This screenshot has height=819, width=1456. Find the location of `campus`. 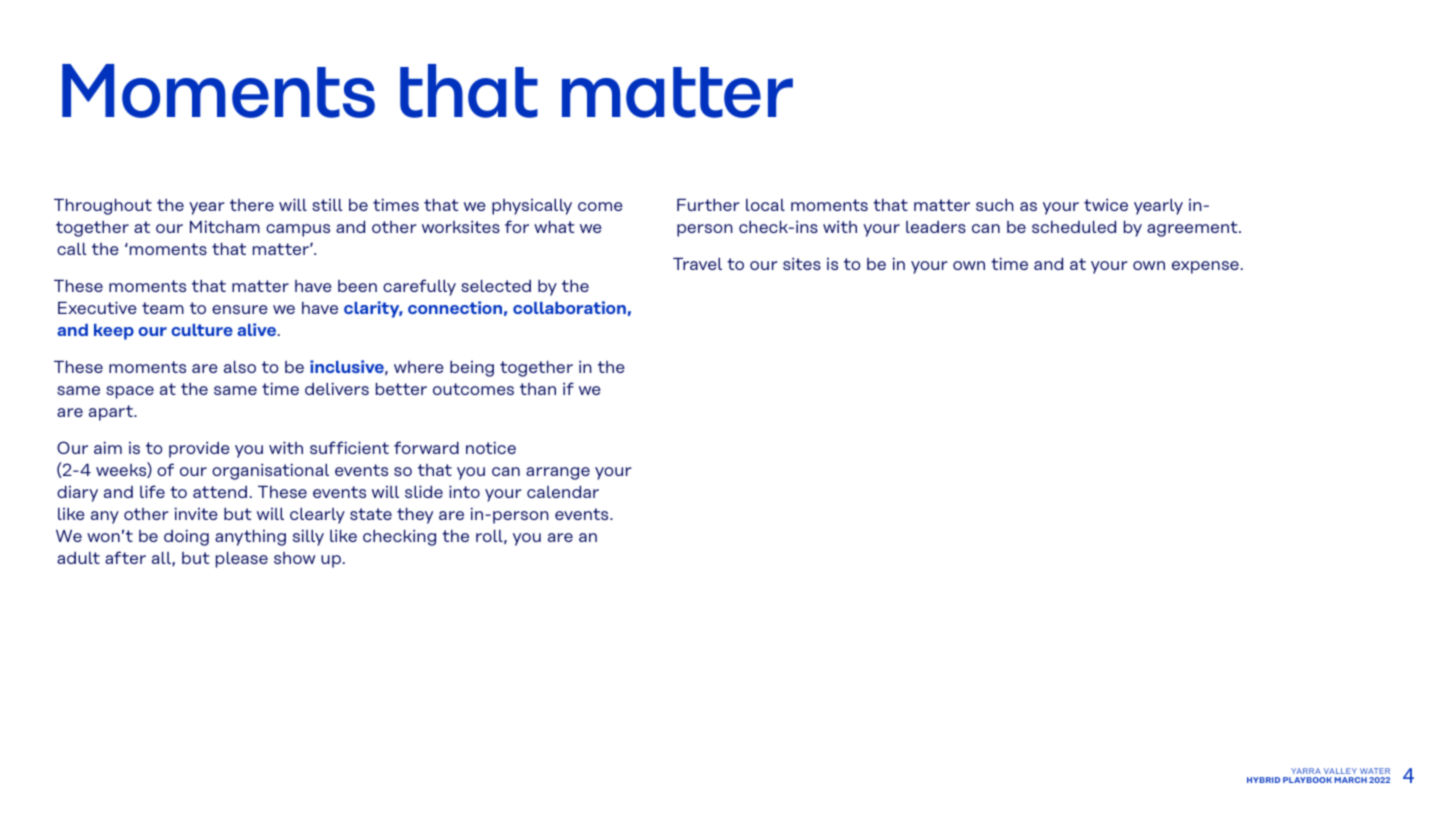

campus is located at coordinates (298, 230).
